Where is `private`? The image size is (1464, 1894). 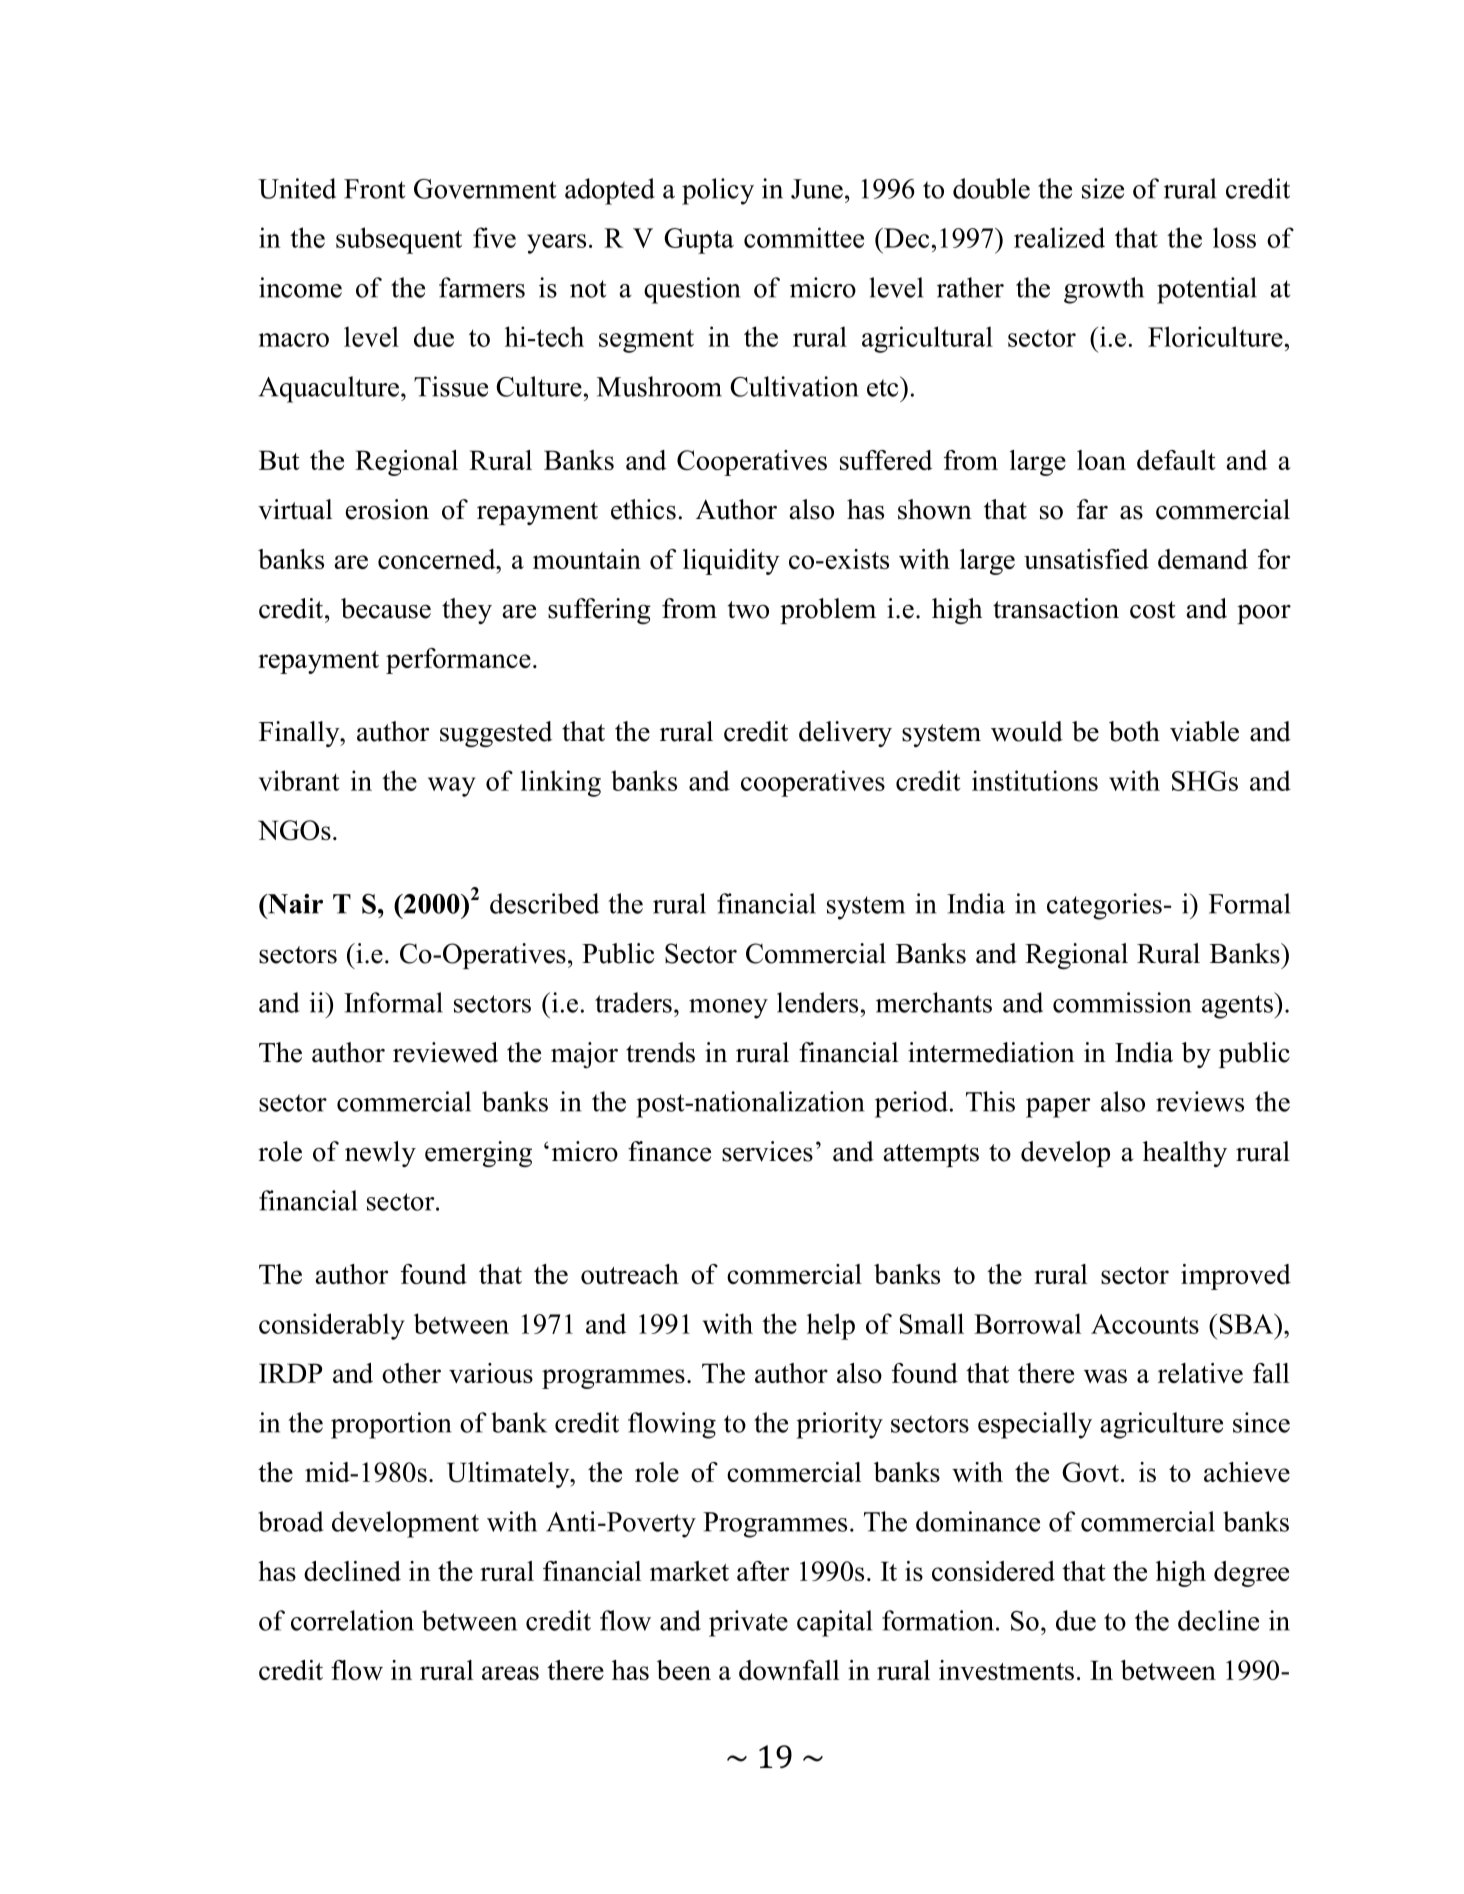 private is located at coordinates (748, 1623).
